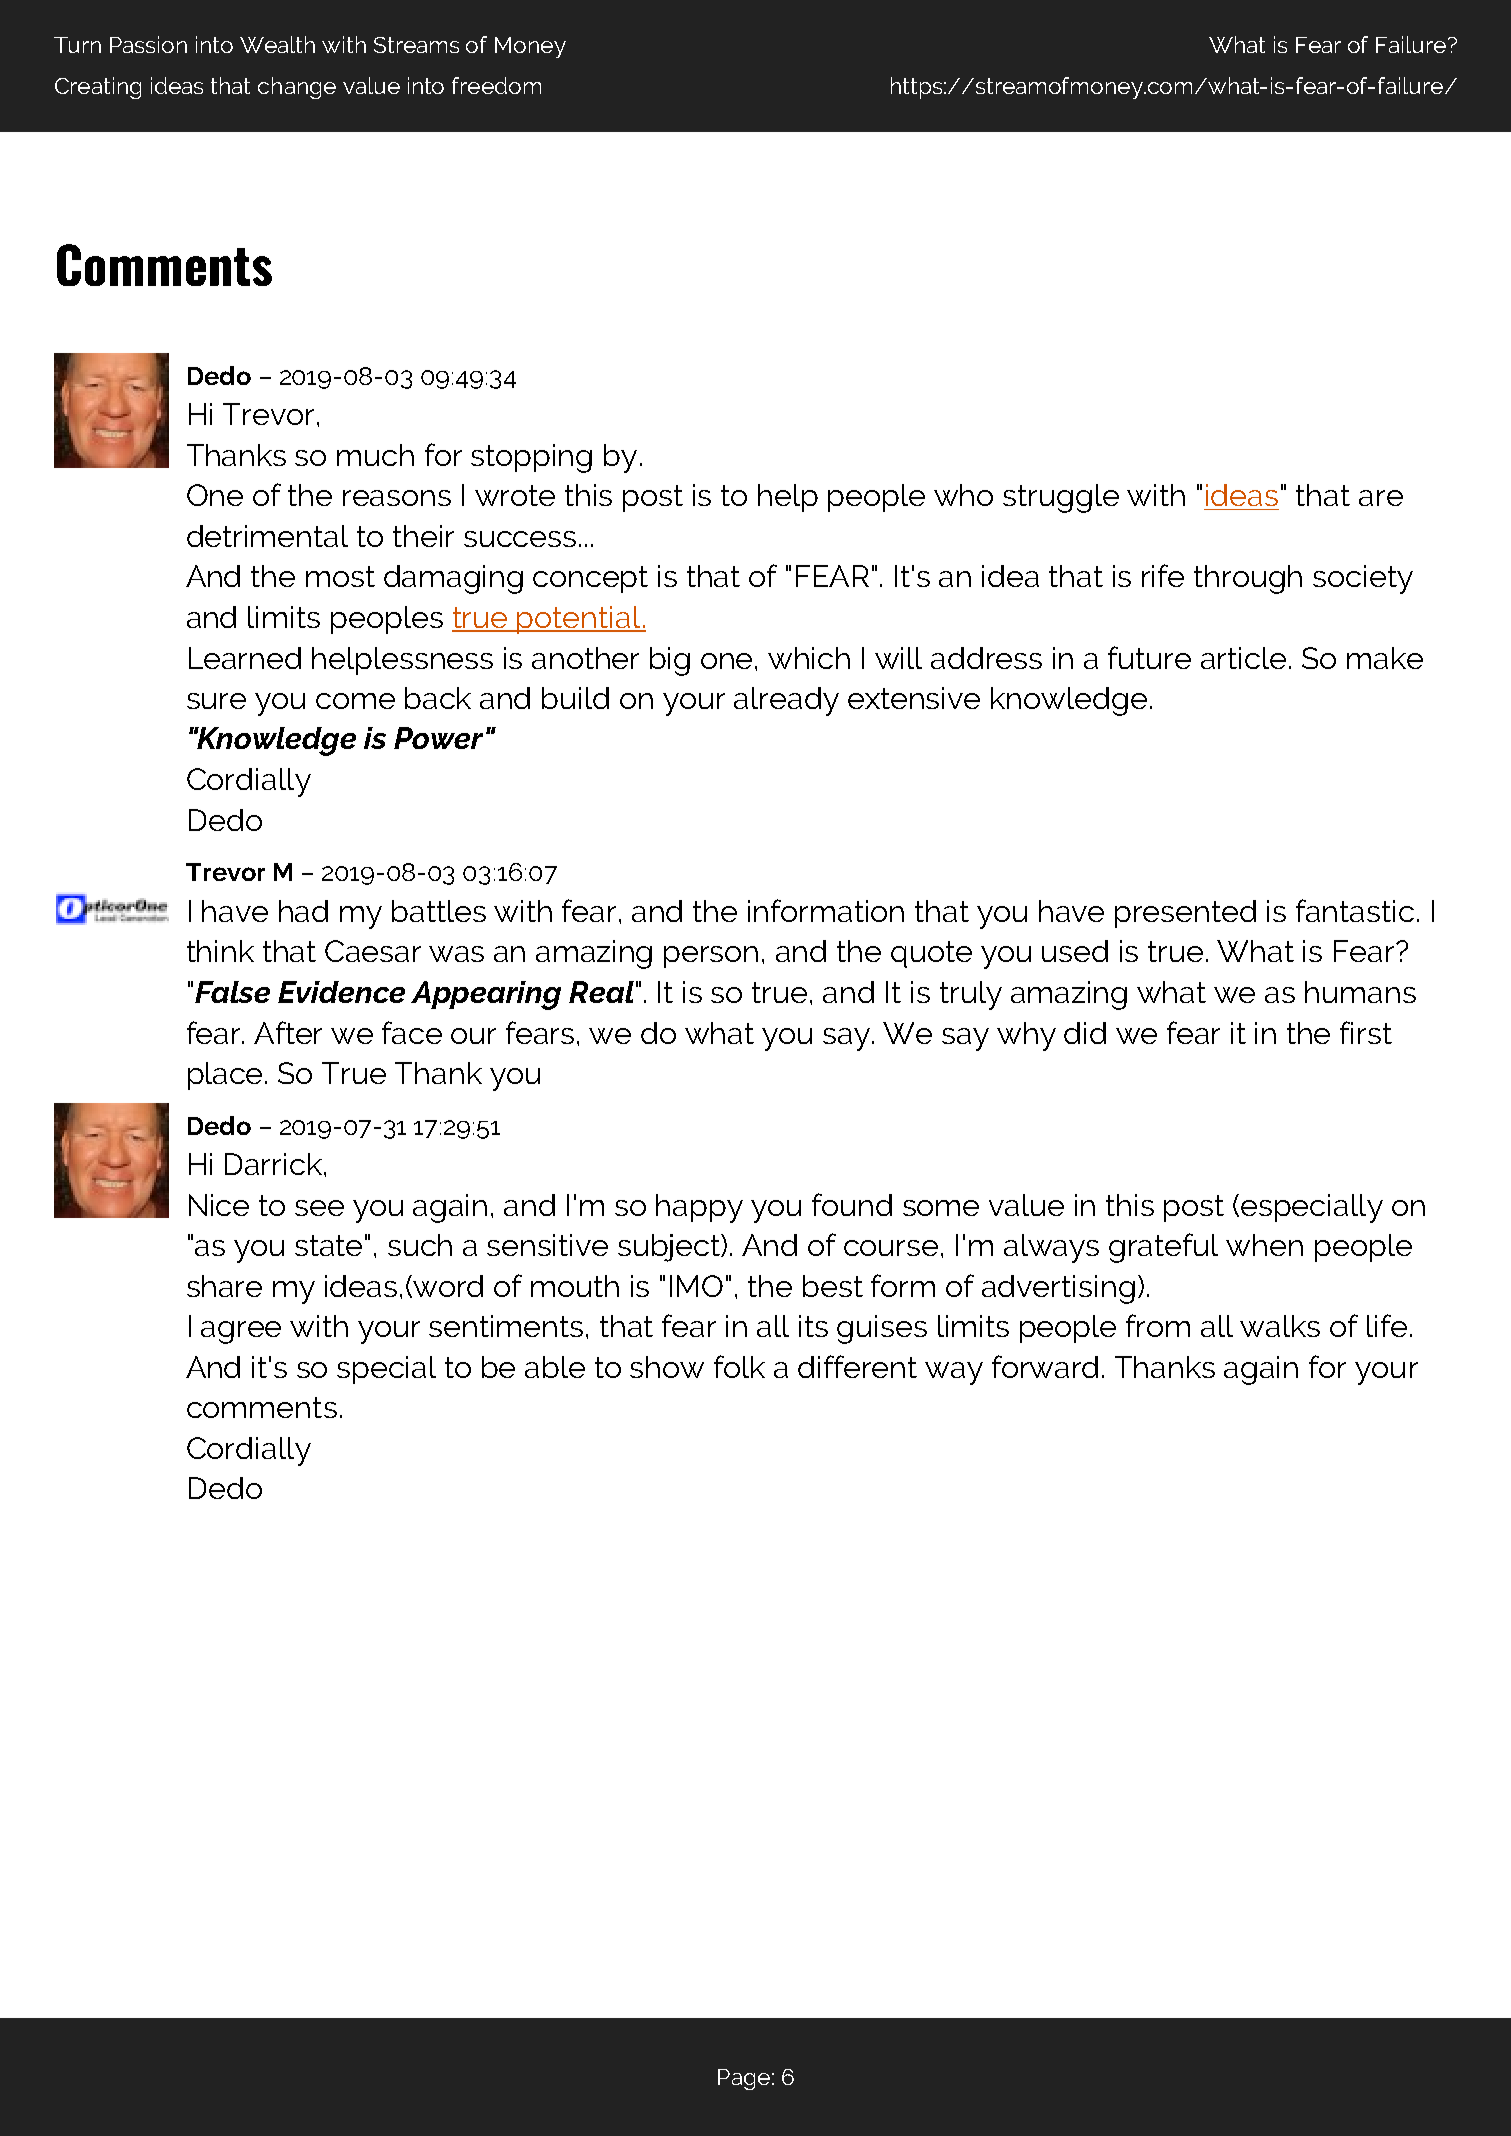  Describe the element at coordinates (1061, 498) in the screenshot. I see `struggle` at that location.
